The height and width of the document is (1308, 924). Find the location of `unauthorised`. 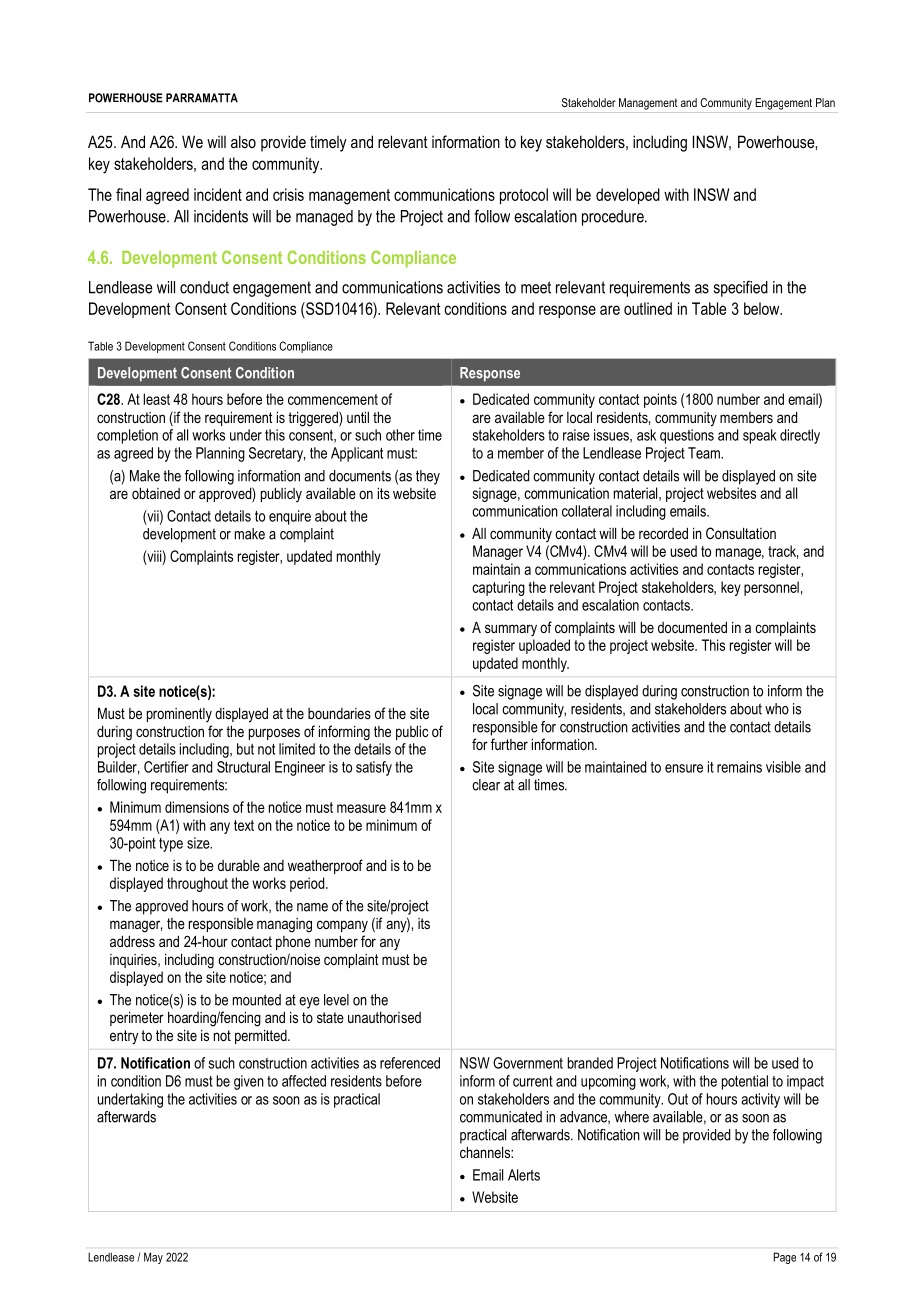

unauthorised is located at coordinates (384, 1017).
